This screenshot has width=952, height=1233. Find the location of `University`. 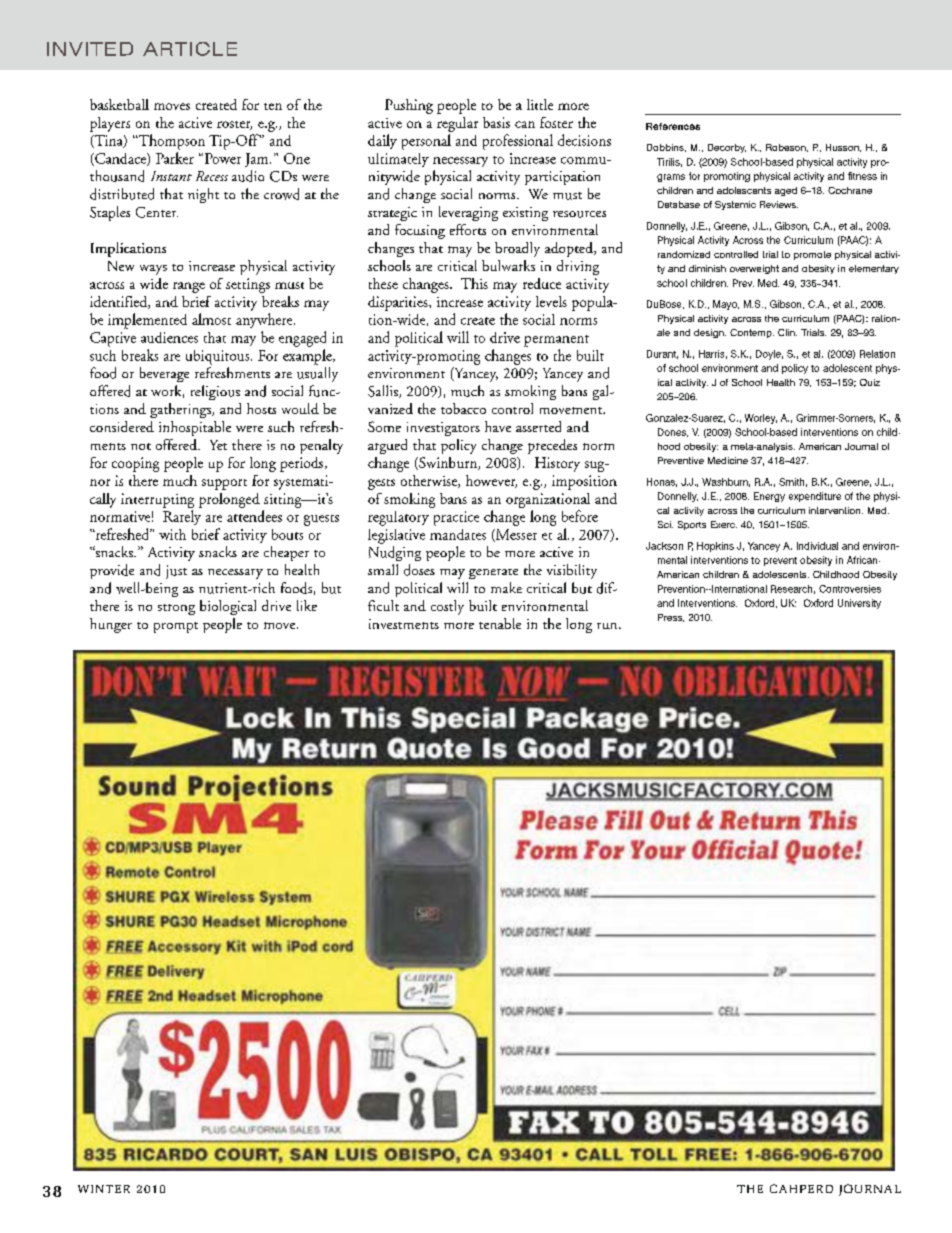

University is located at coordinates (859, 604).
